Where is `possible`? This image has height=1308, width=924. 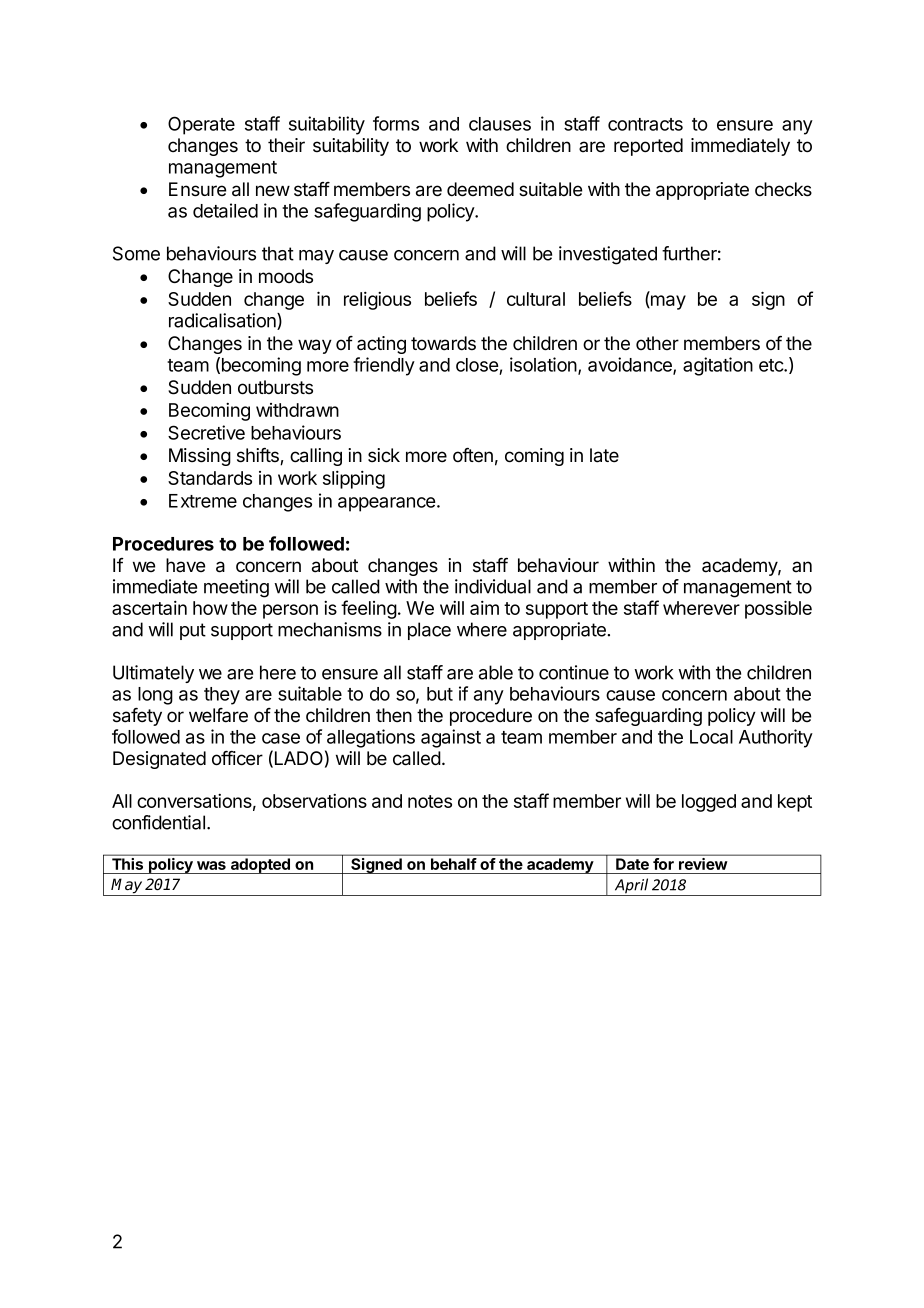 possible is located at coordinates (778, 609).
